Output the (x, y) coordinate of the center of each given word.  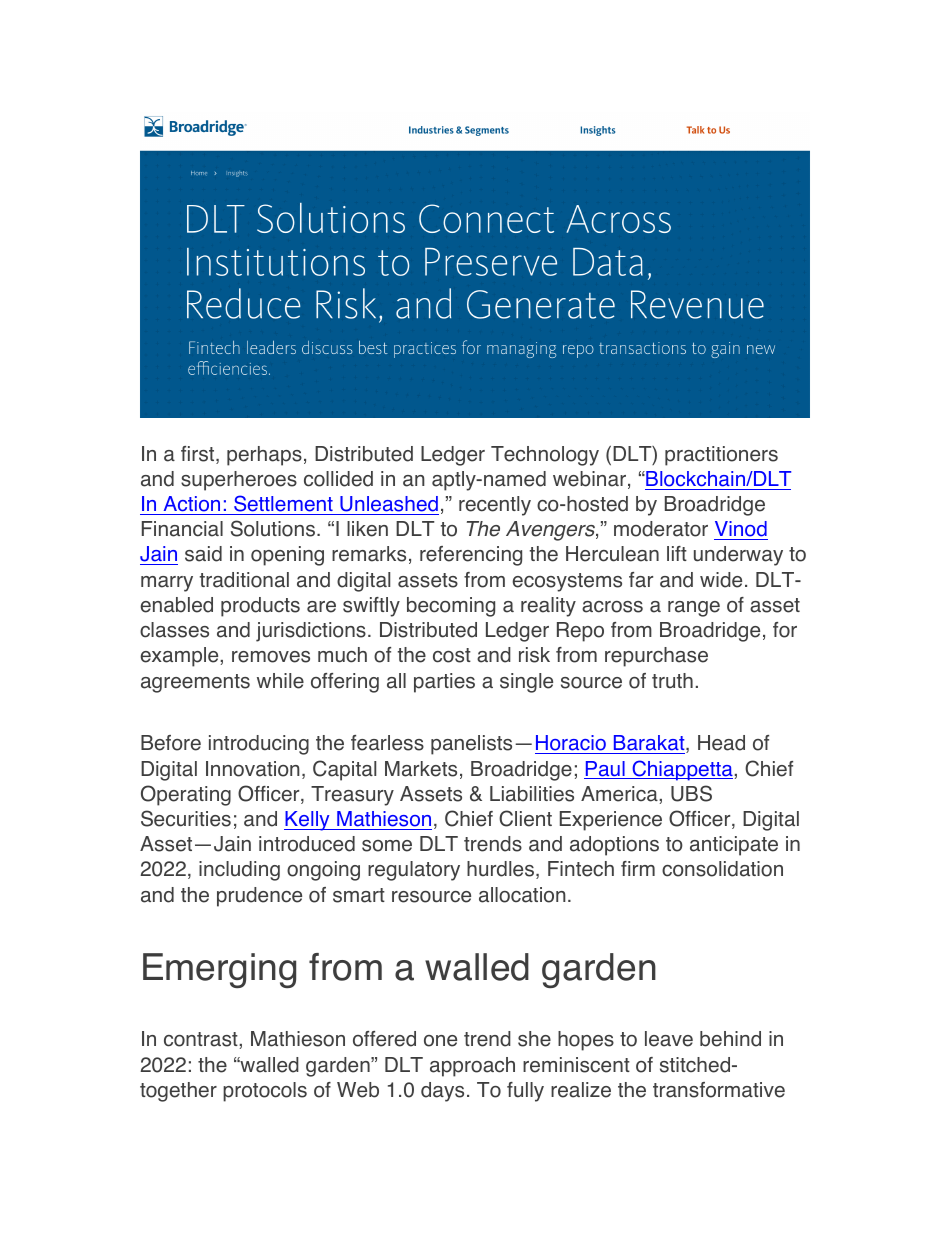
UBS (691, 793)
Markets (421, 769)
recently (495, 506)
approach (472, 1067)
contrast (202, 1039)
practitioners (721, 456)
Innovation (253, 769)
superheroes (239, 481)
